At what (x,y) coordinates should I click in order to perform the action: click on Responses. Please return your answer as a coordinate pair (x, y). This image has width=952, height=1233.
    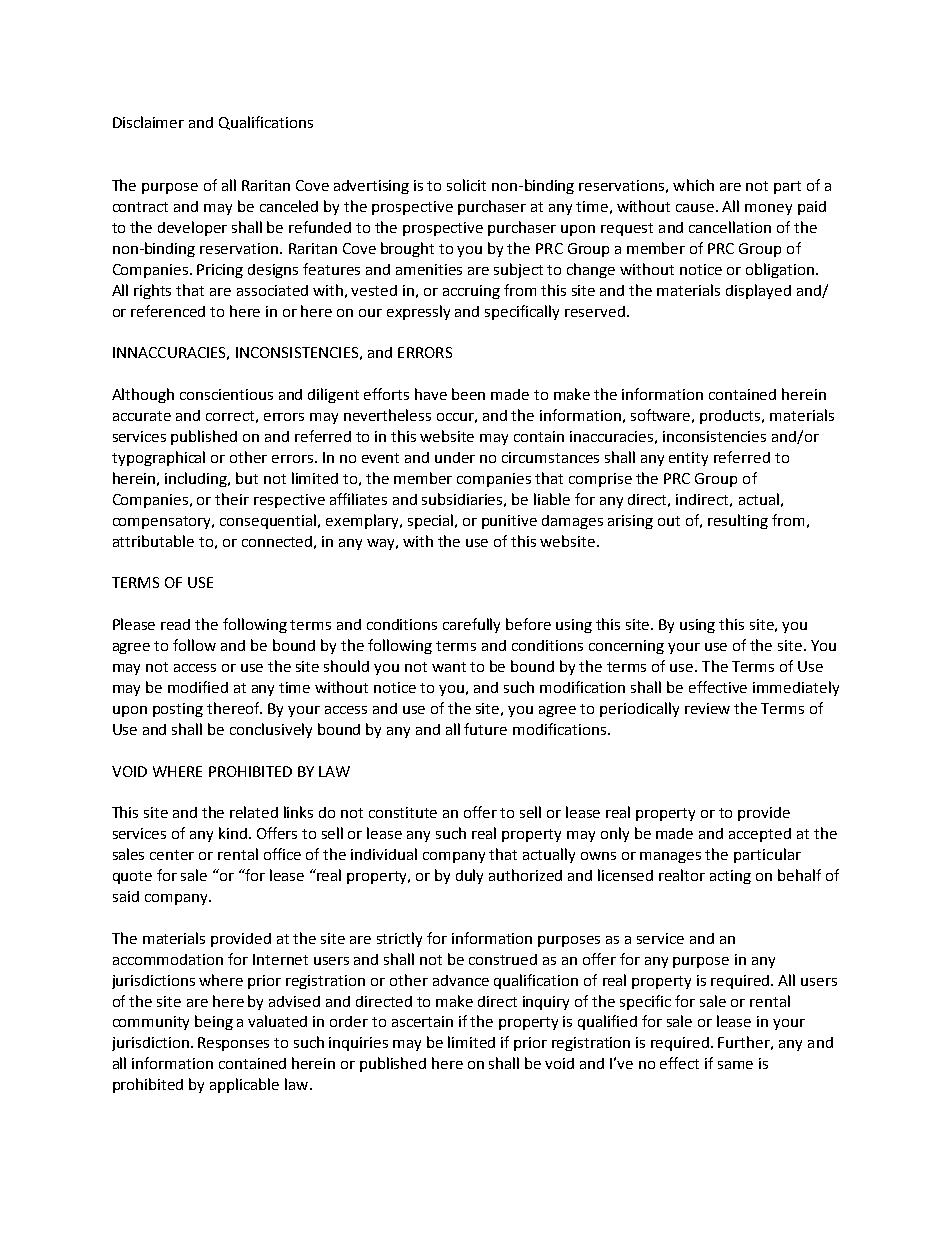
    Looking at the image, I should click on (233, 1044).
